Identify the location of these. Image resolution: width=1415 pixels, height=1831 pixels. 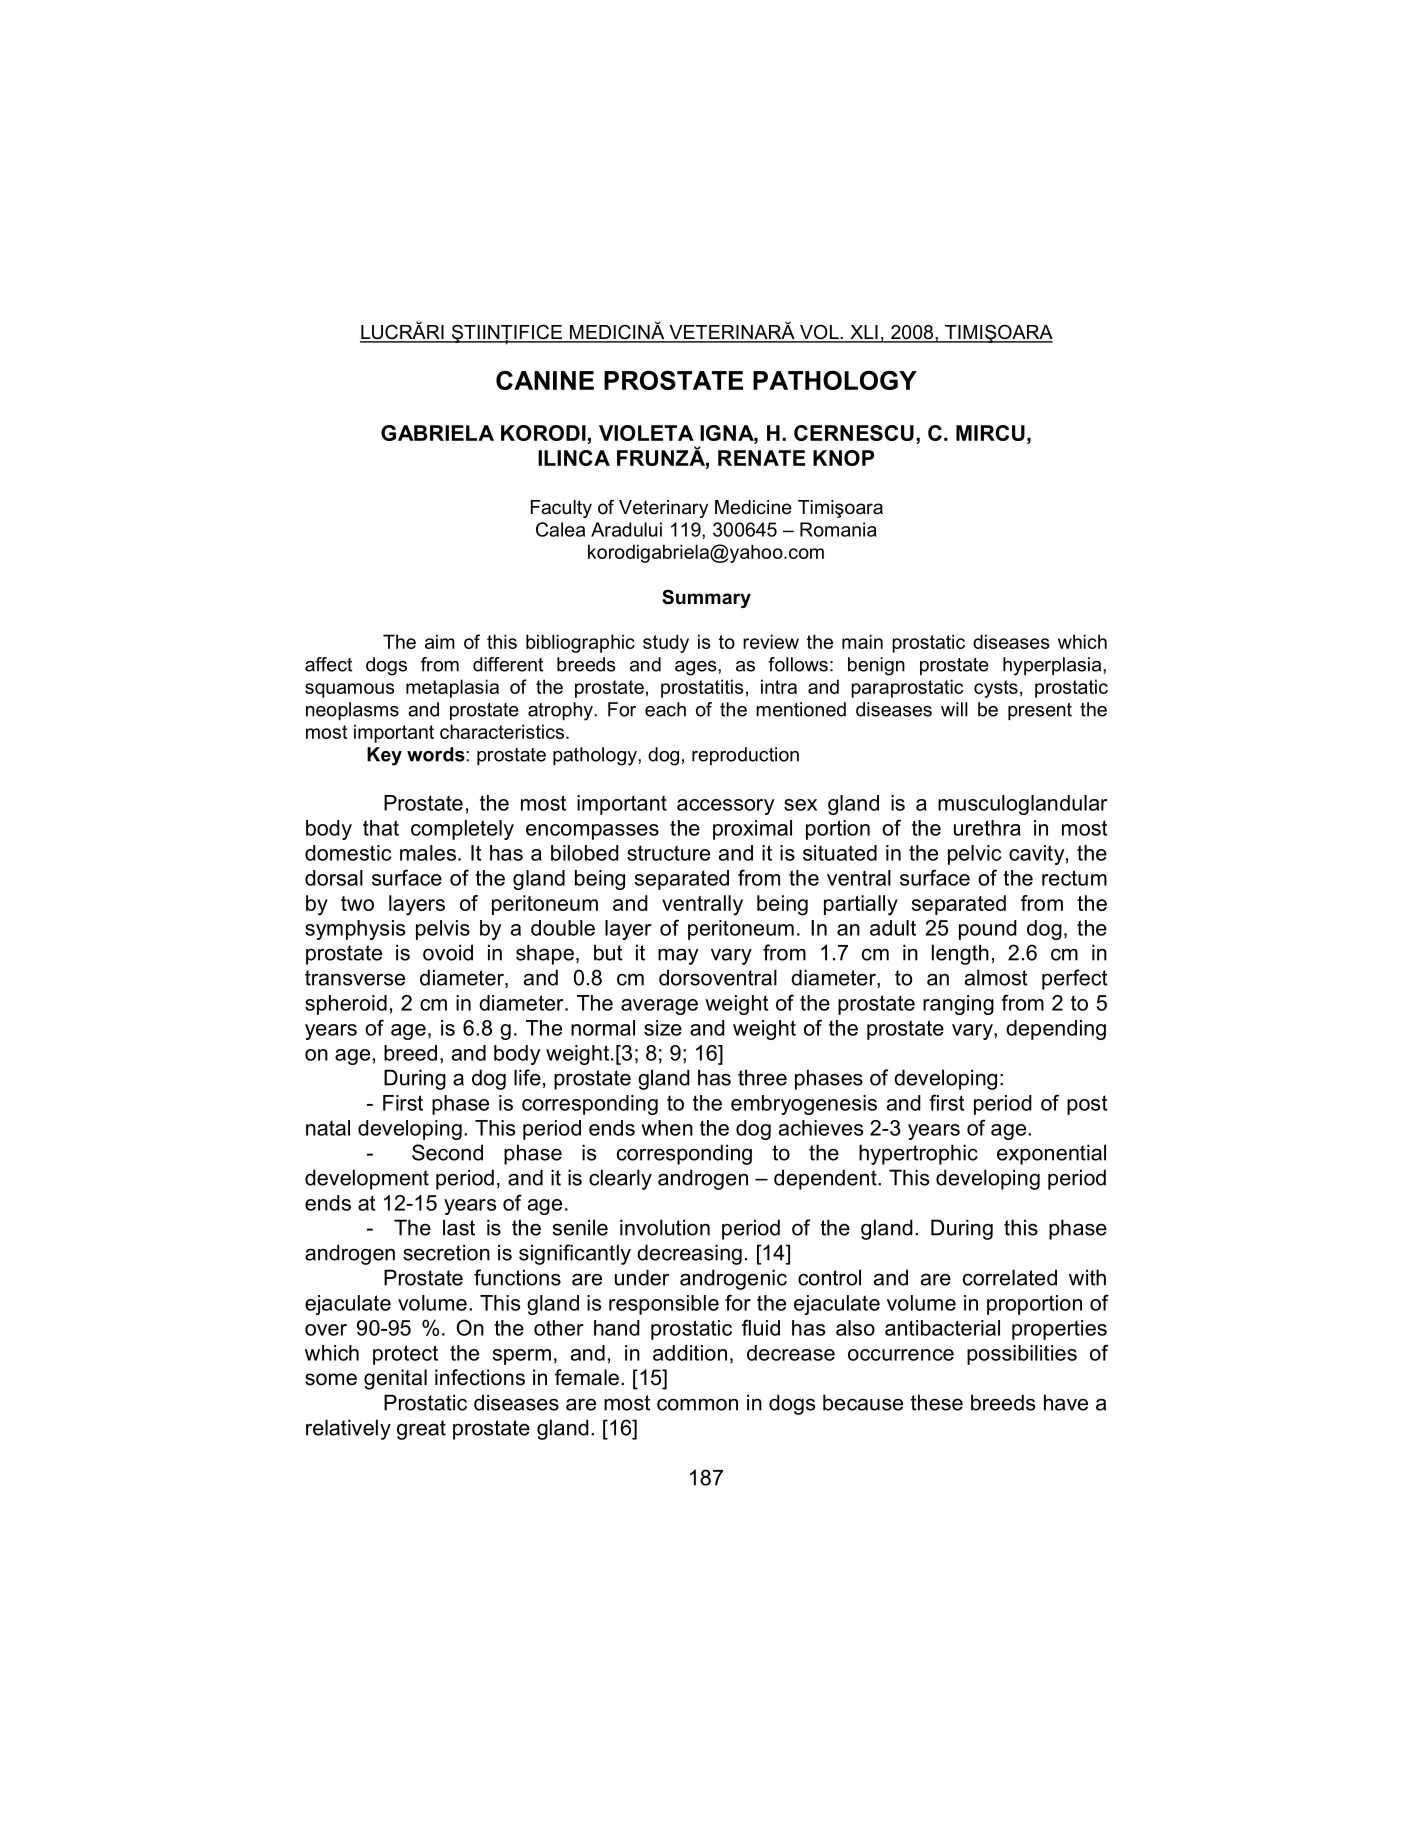
(937, 1402).
